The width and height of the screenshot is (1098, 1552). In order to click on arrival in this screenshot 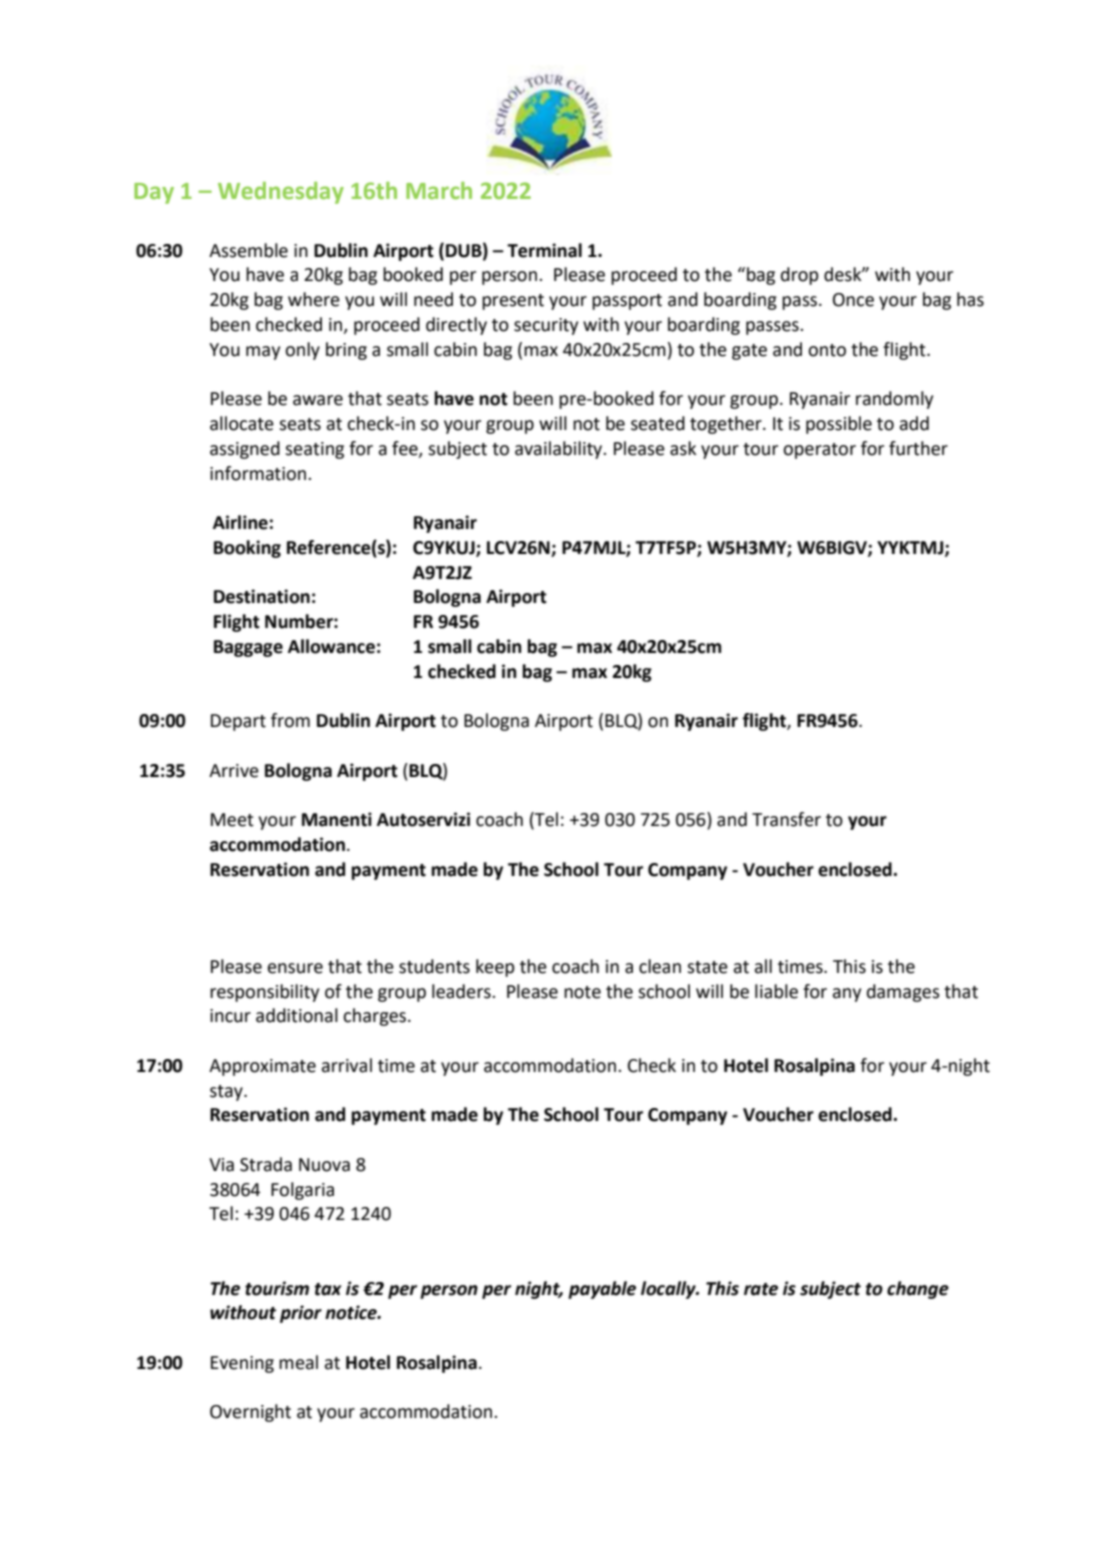, I will do `click(347, 1065)`.
